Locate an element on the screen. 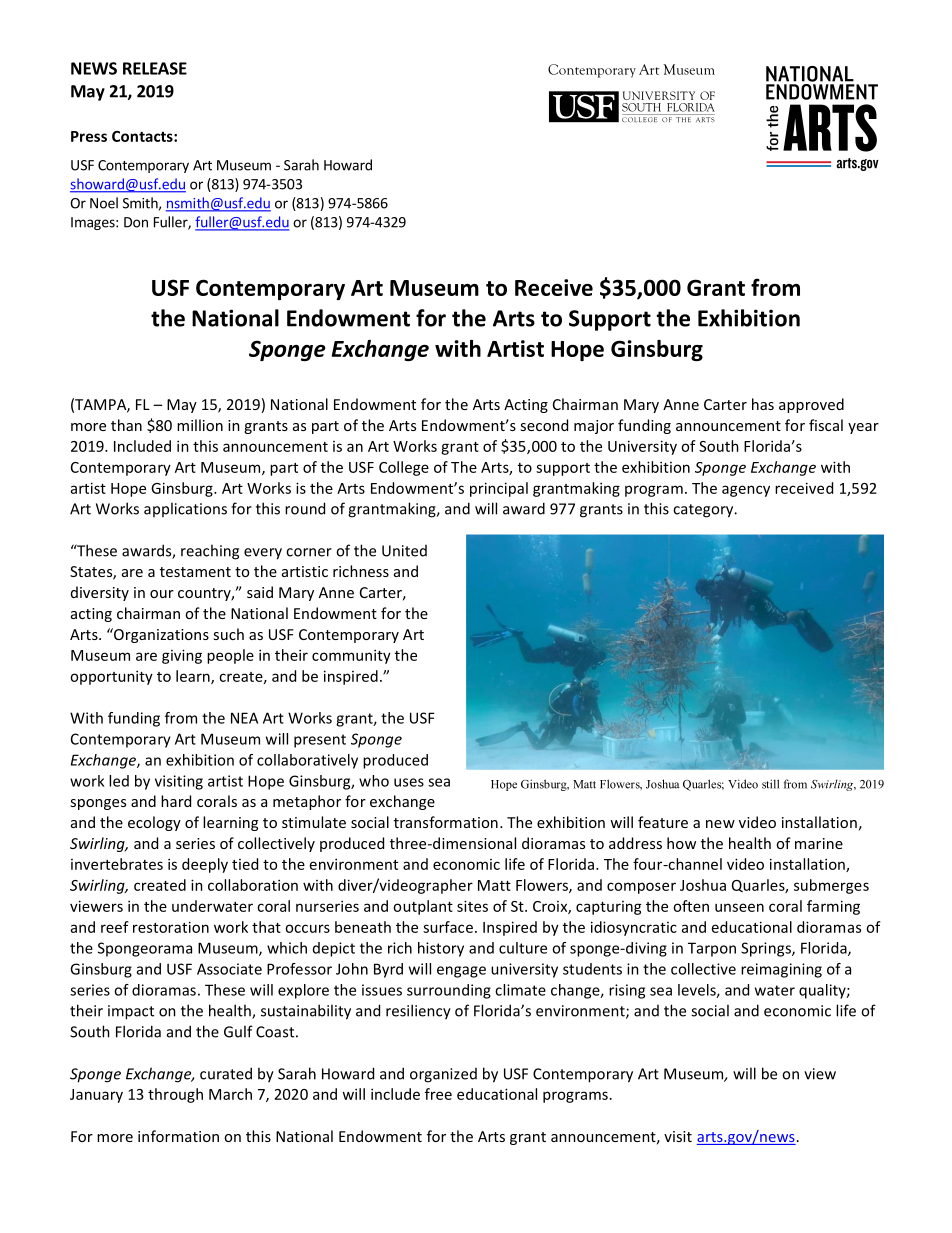 The width and height of the screenshot is (952, 1233). RELEASE is located at coordinates (155, 68).
